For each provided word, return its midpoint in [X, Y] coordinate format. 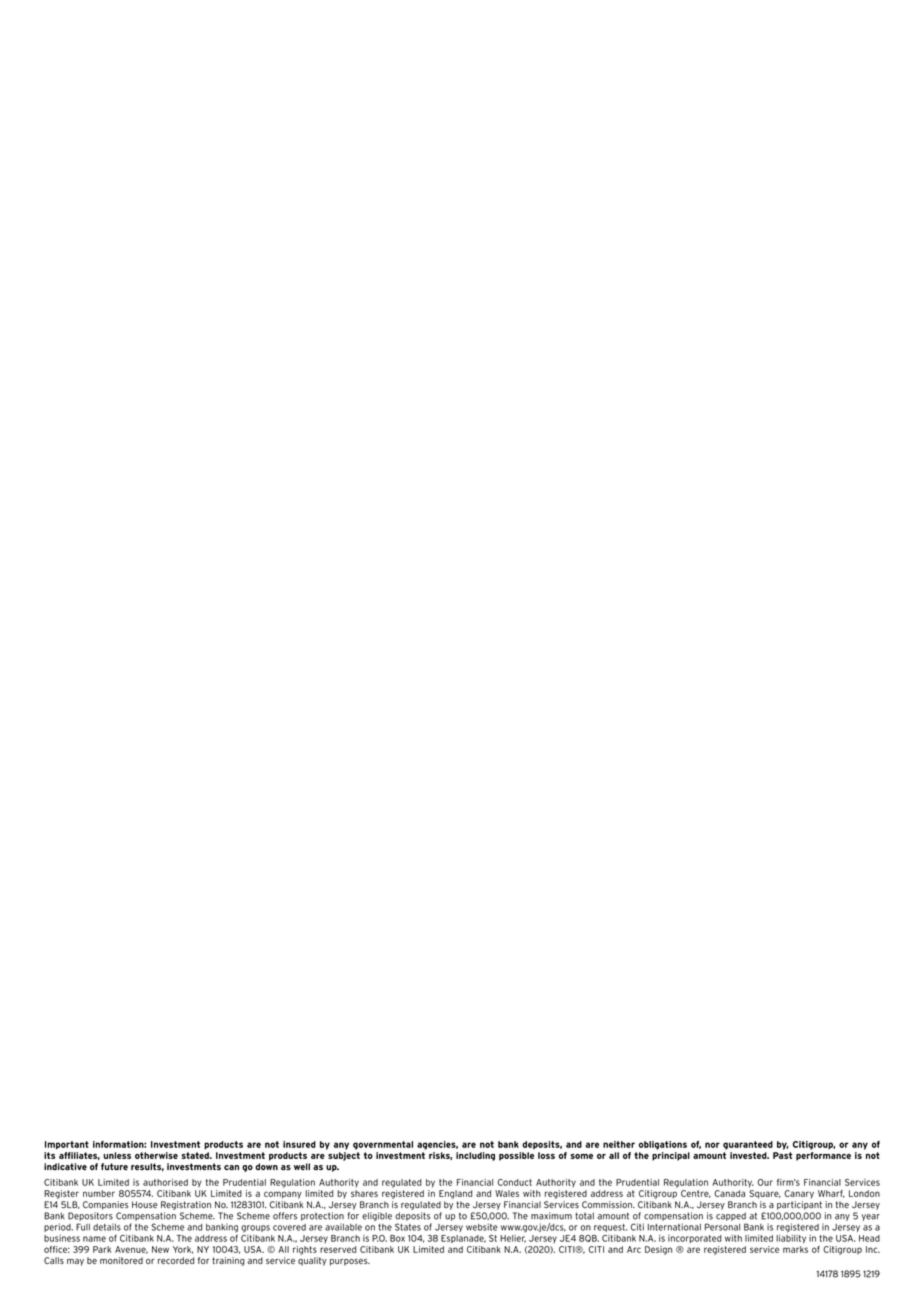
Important [67, 1145]
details [107, 1227]
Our [765, 1182]
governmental [383, 1145]
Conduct [514, 1182]
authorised [165, 1182]
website [482, 1227]
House [144, 1205]
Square [765, 1194]
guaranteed [748, 1145]
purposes [350, 1262]
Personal [722, 1227]
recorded [176, 1260]
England [455, 1194]
